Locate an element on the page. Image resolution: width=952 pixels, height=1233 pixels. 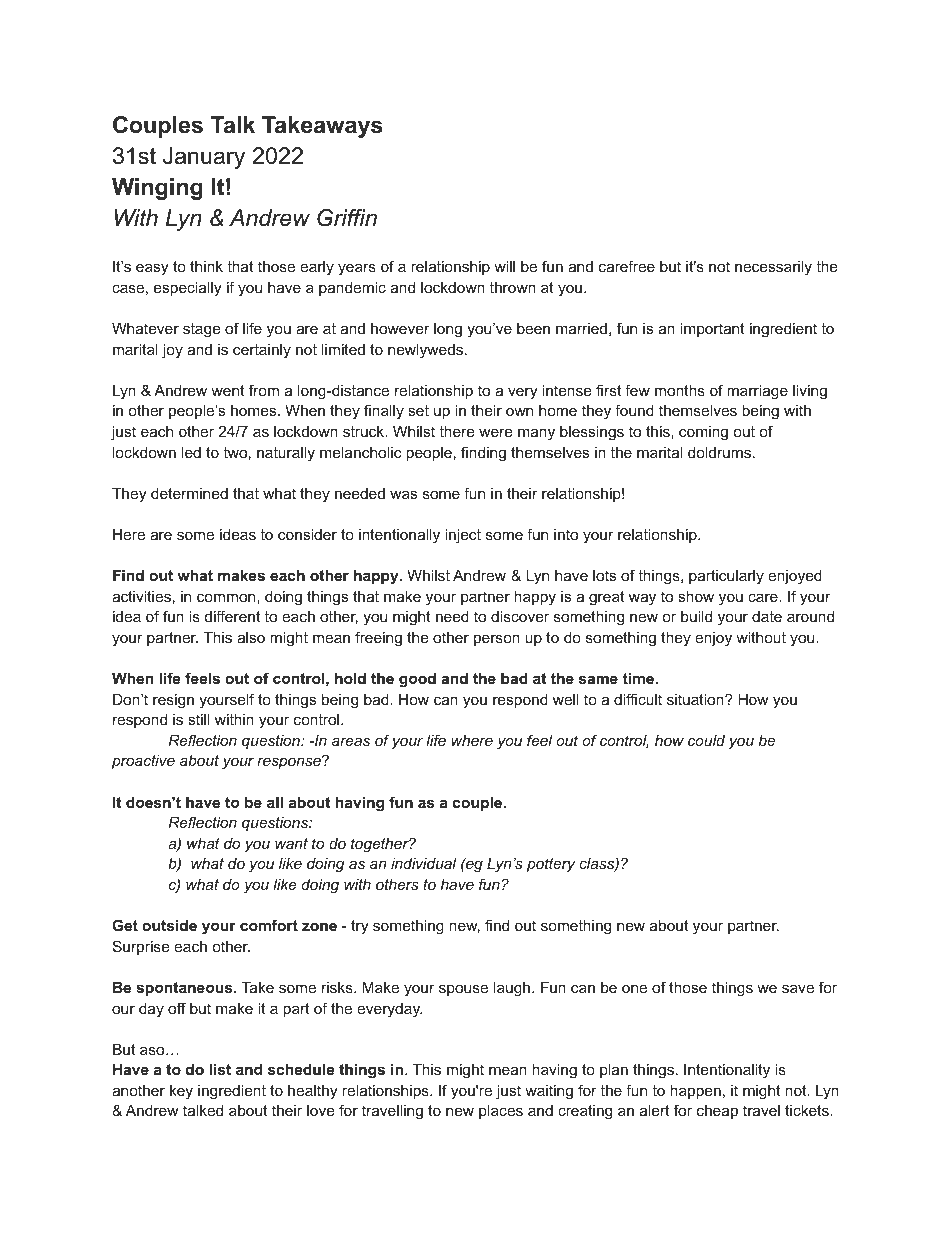
necessarily is located at coordinates (773, 268).
